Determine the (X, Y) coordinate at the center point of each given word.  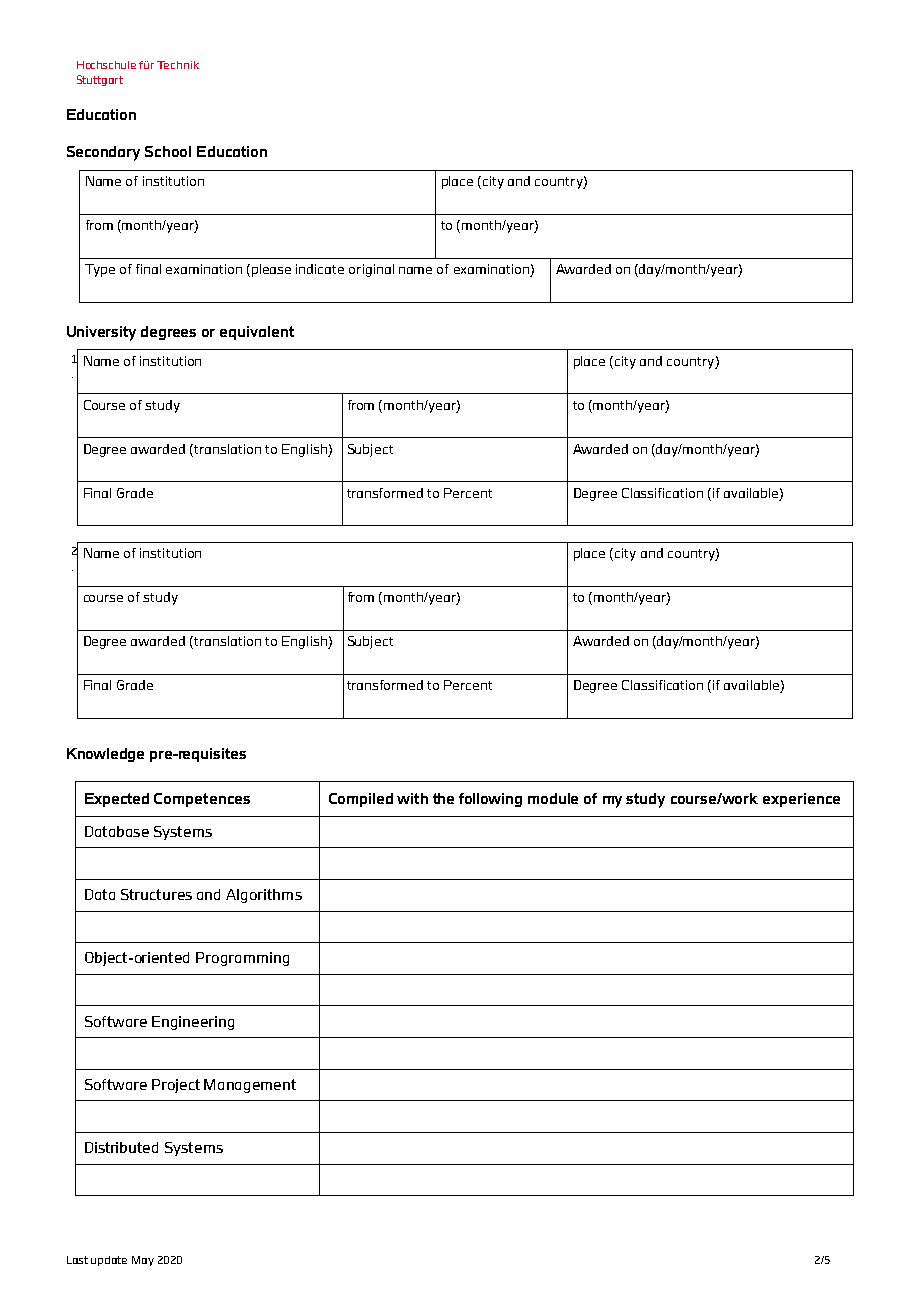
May (143, 1261)
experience (801, 800)
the (443, 798)
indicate (320, 269)
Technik (178, 65)
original (371, 270)
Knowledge (105, 755)
